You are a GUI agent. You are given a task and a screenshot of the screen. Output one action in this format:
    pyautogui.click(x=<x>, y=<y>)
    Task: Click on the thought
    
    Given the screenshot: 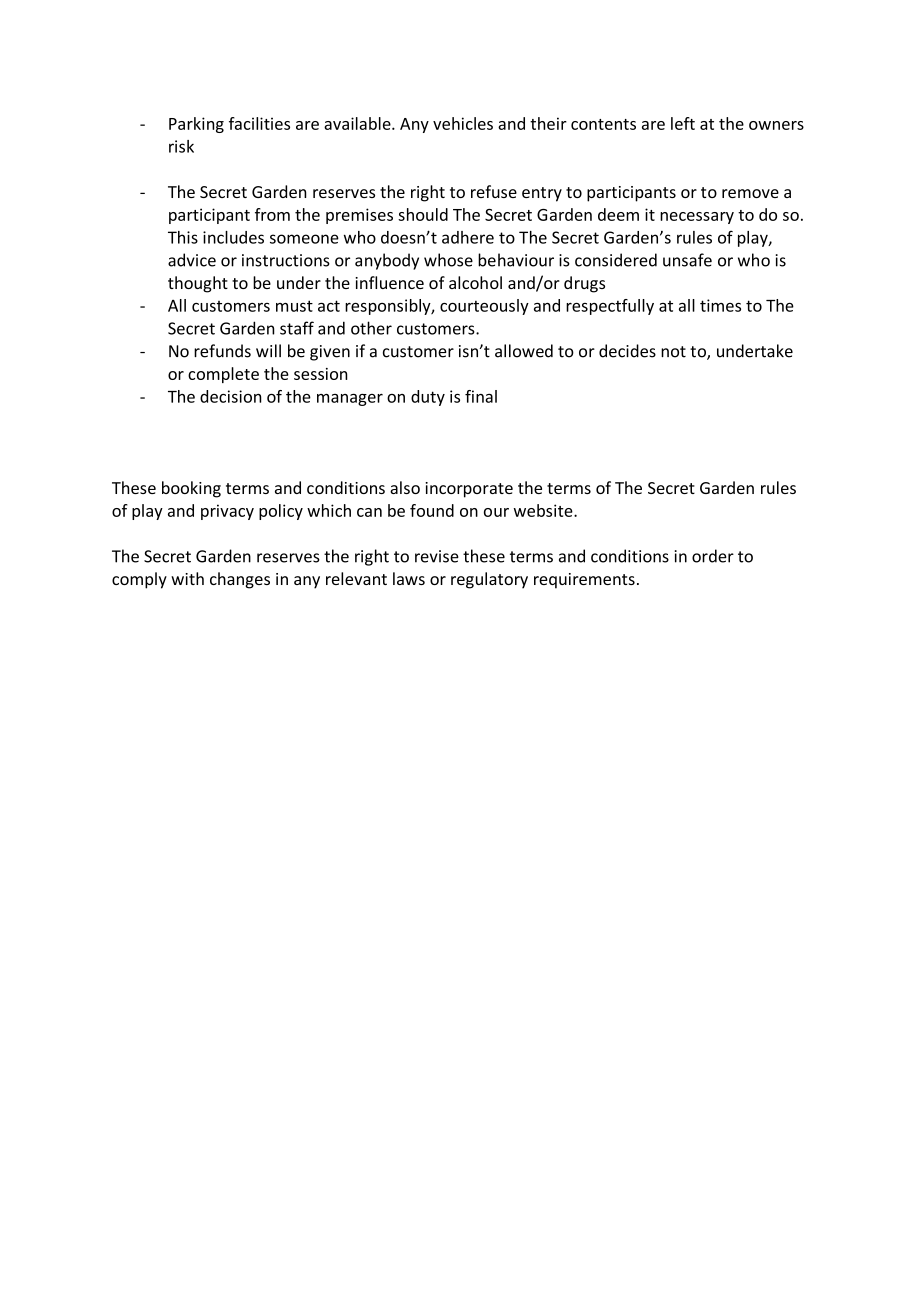 What is the action you would take?
    pyautogui.click(x=198, y=284)
